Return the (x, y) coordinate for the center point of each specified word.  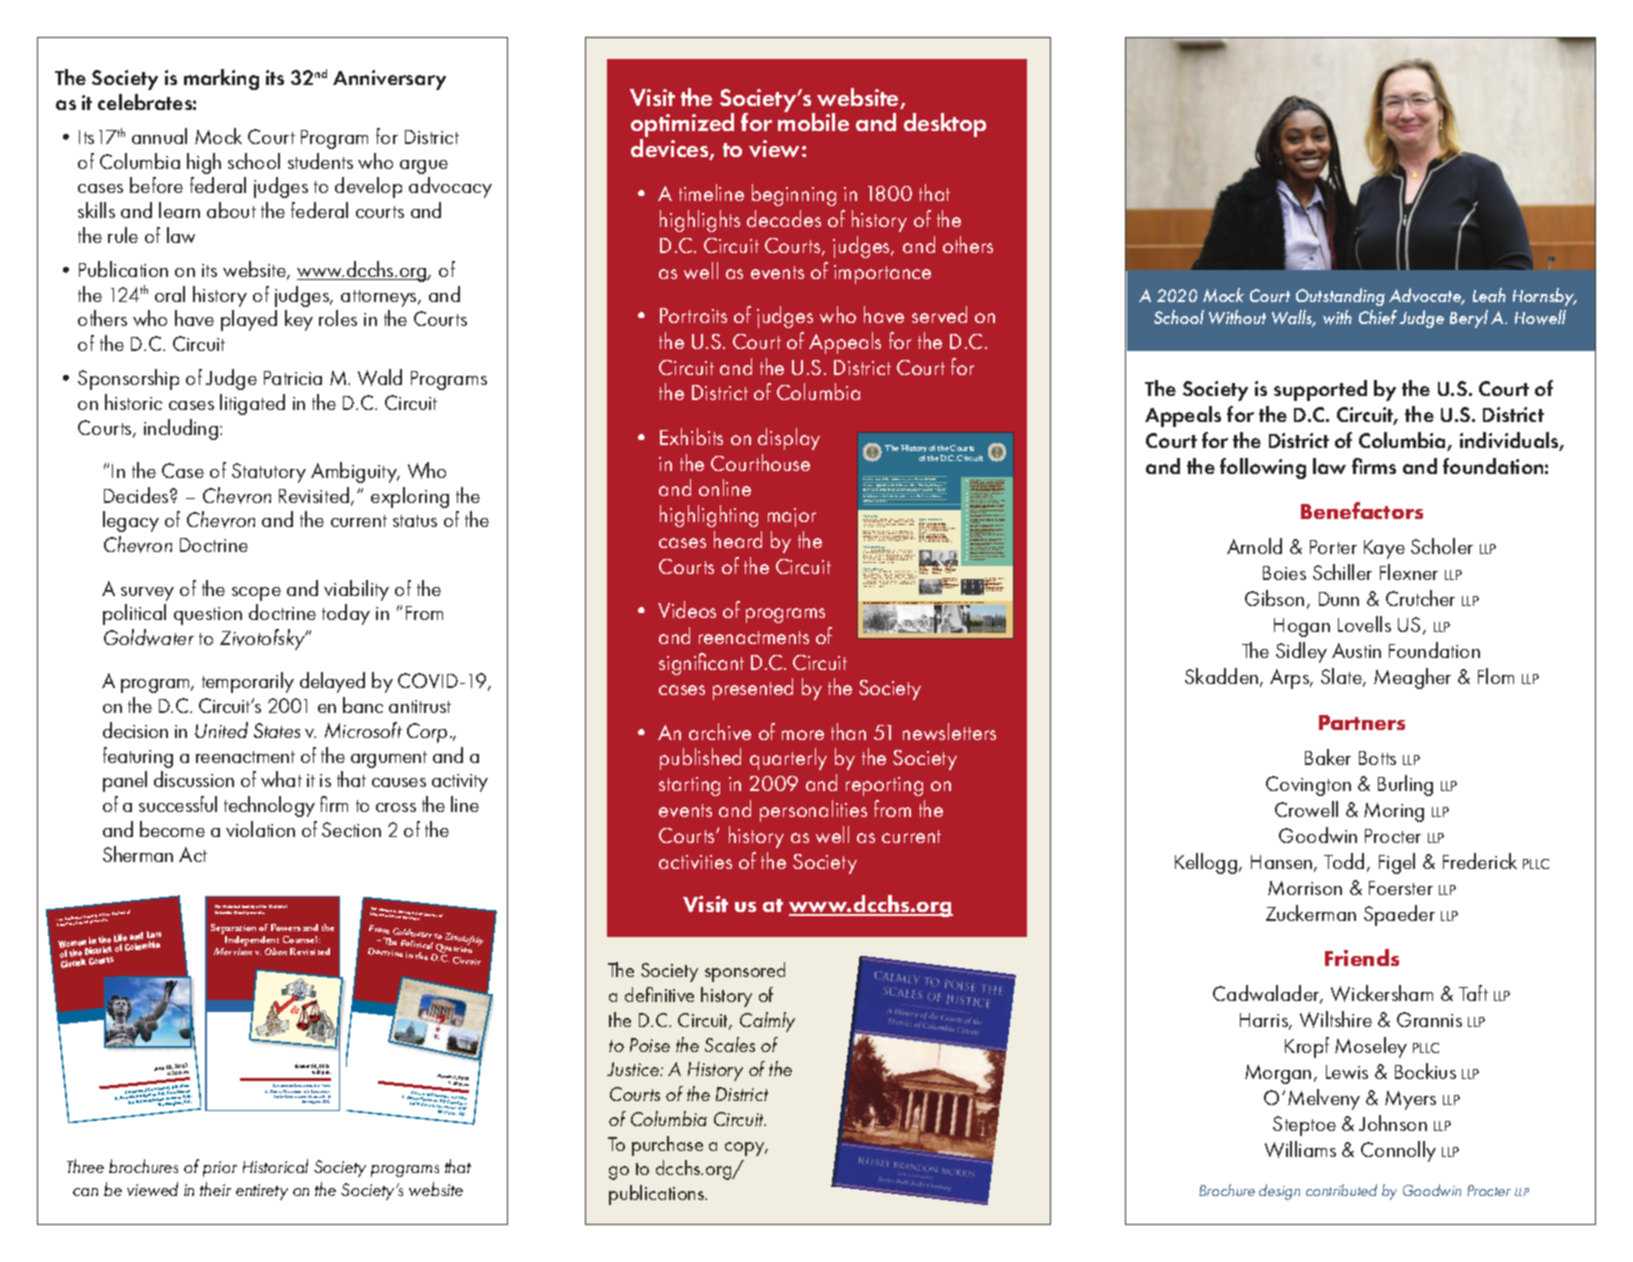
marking (221, 79)
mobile (813, 121)
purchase (667, 1146)
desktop (945, 125)
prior (220, 1169)
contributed (1341, 1190)
